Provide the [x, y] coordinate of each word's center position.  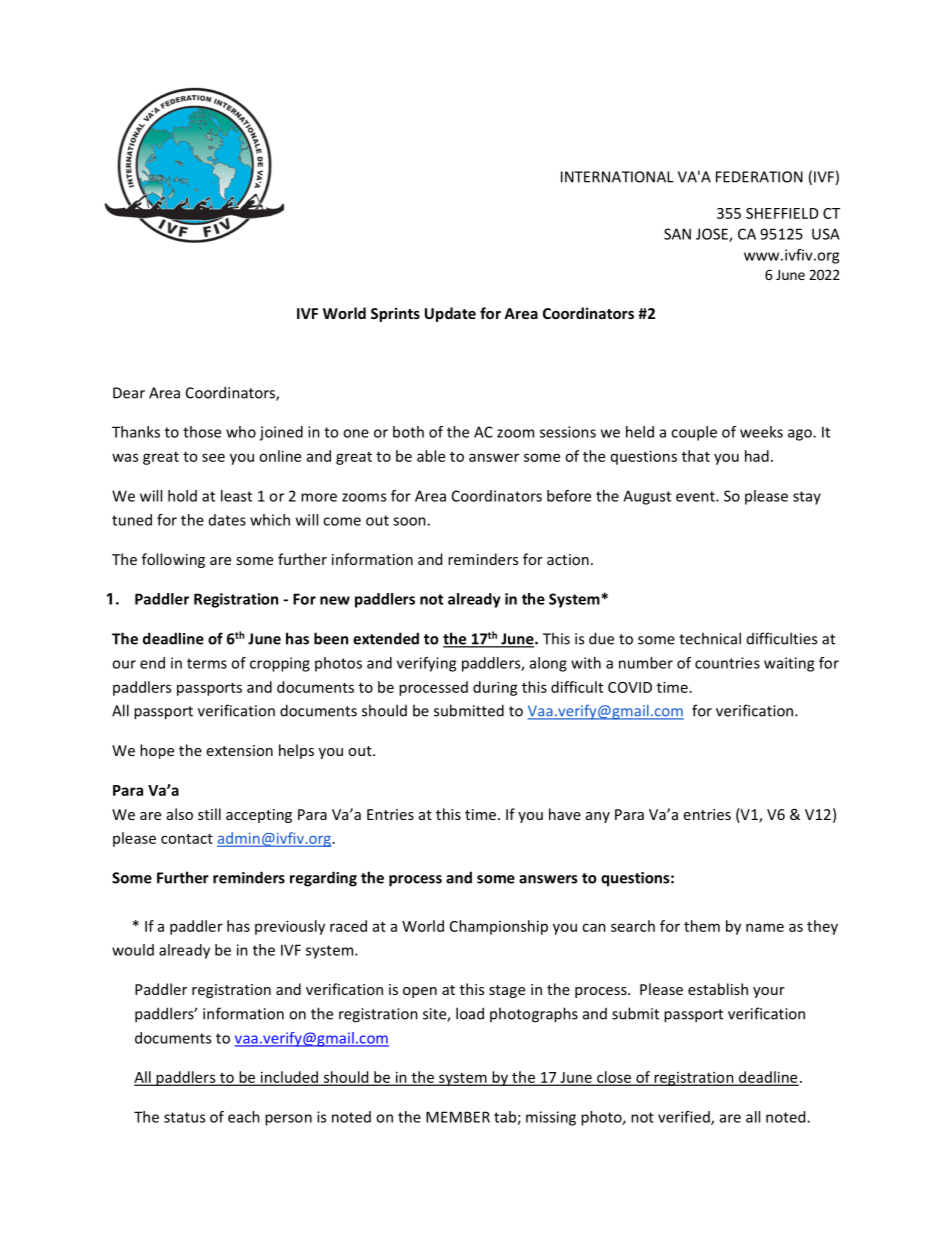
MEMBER [458, 1117]
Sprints [395, 314]
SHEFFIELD [782, 213]
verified [685, 1118]
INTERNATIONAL [617, 177]
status [184, 1117]
